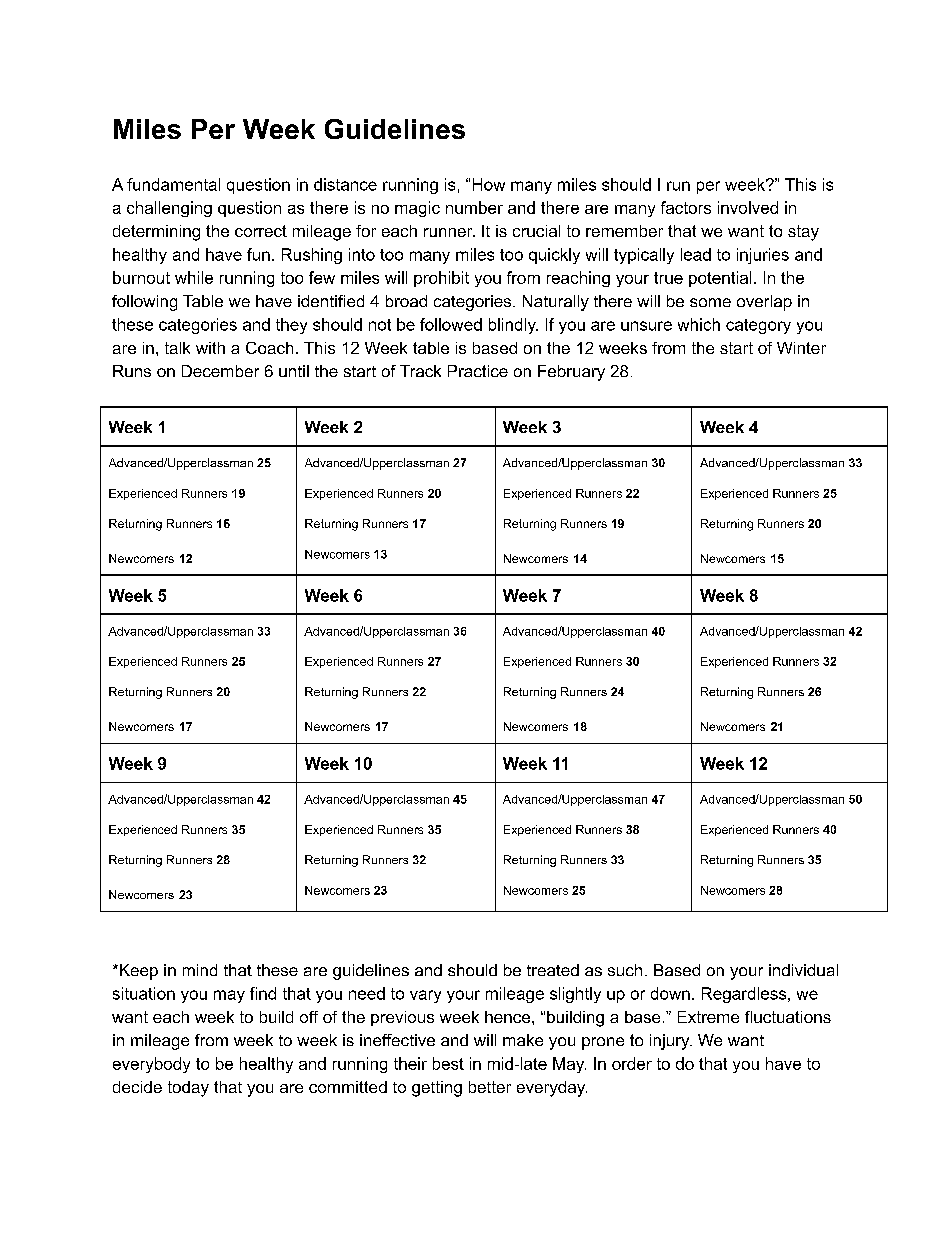 Image resolution: width=952 pixels, height=1233 pixels. Describe the element at coordinates (803, 970) in the image. I see `individual` at that location.
